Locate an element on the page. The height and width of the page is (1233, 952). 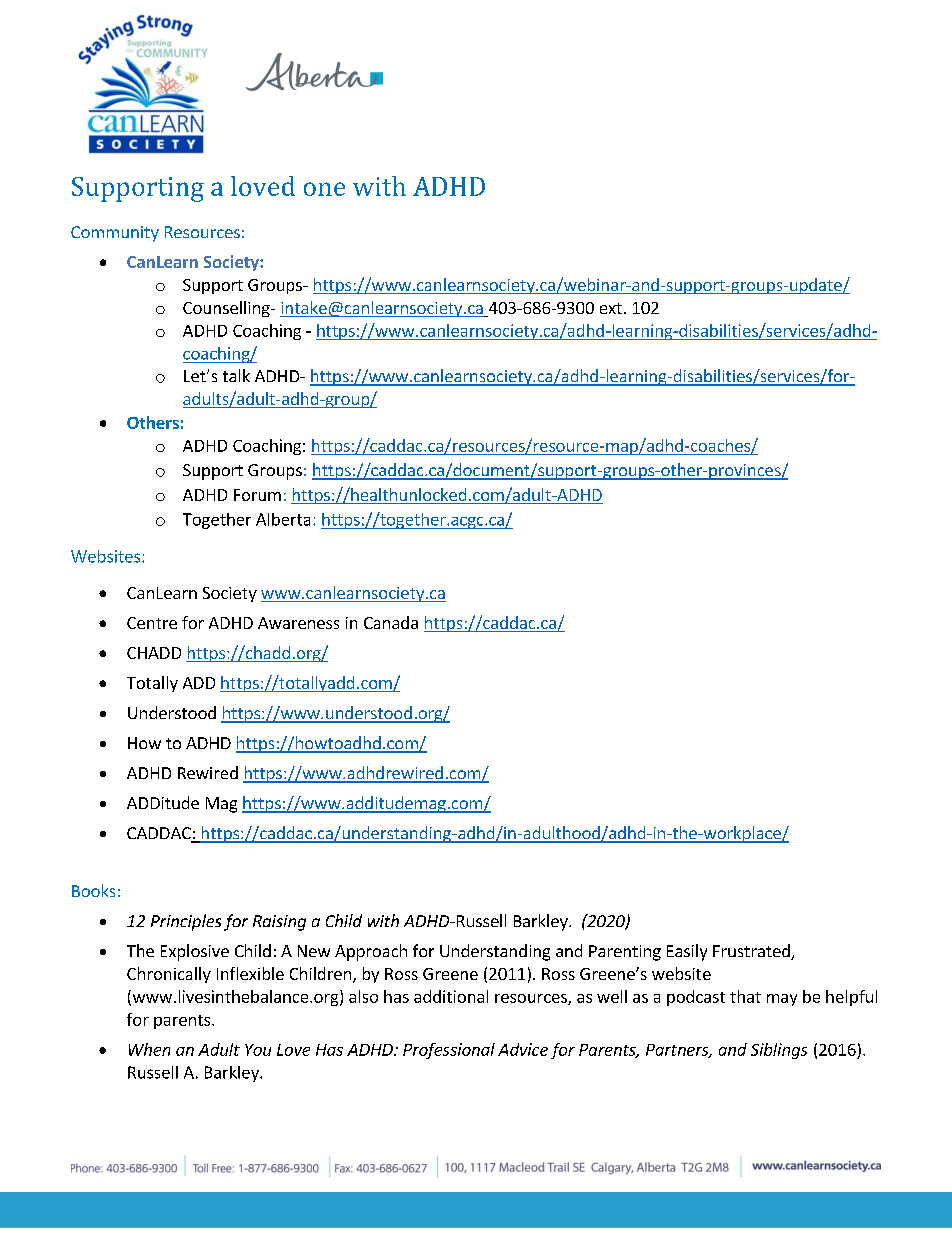
Professional is located at coordinates (449, 1051).
